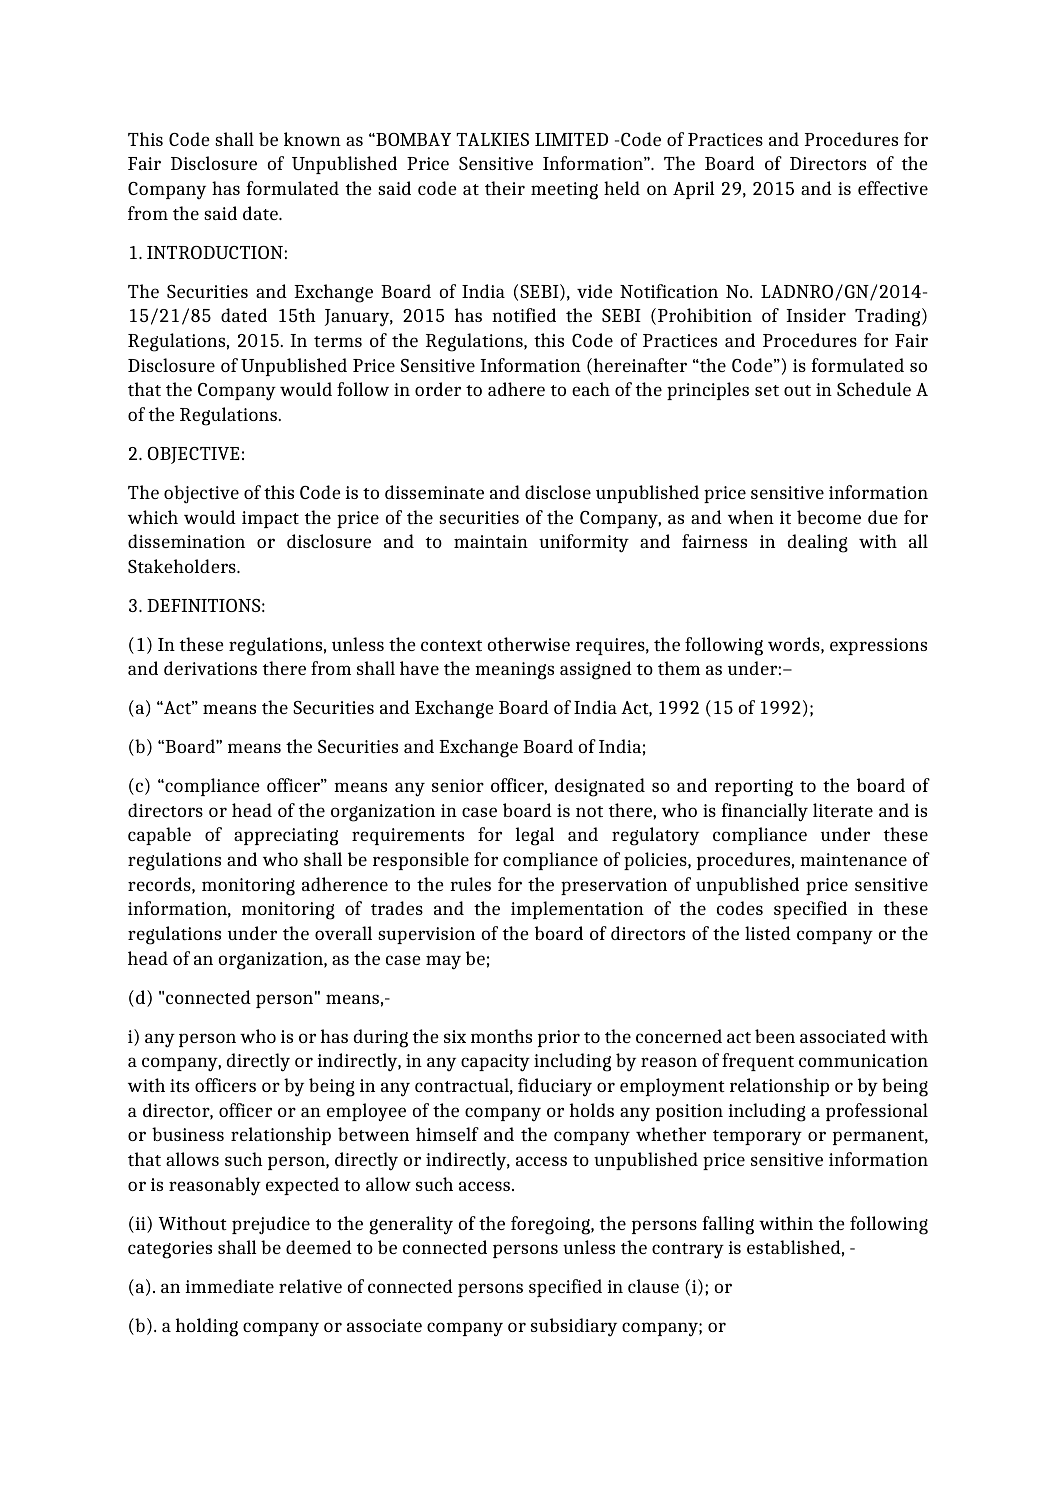  Describe the element at coordinates (270, 519) in the image. I see `impact` at that location.
